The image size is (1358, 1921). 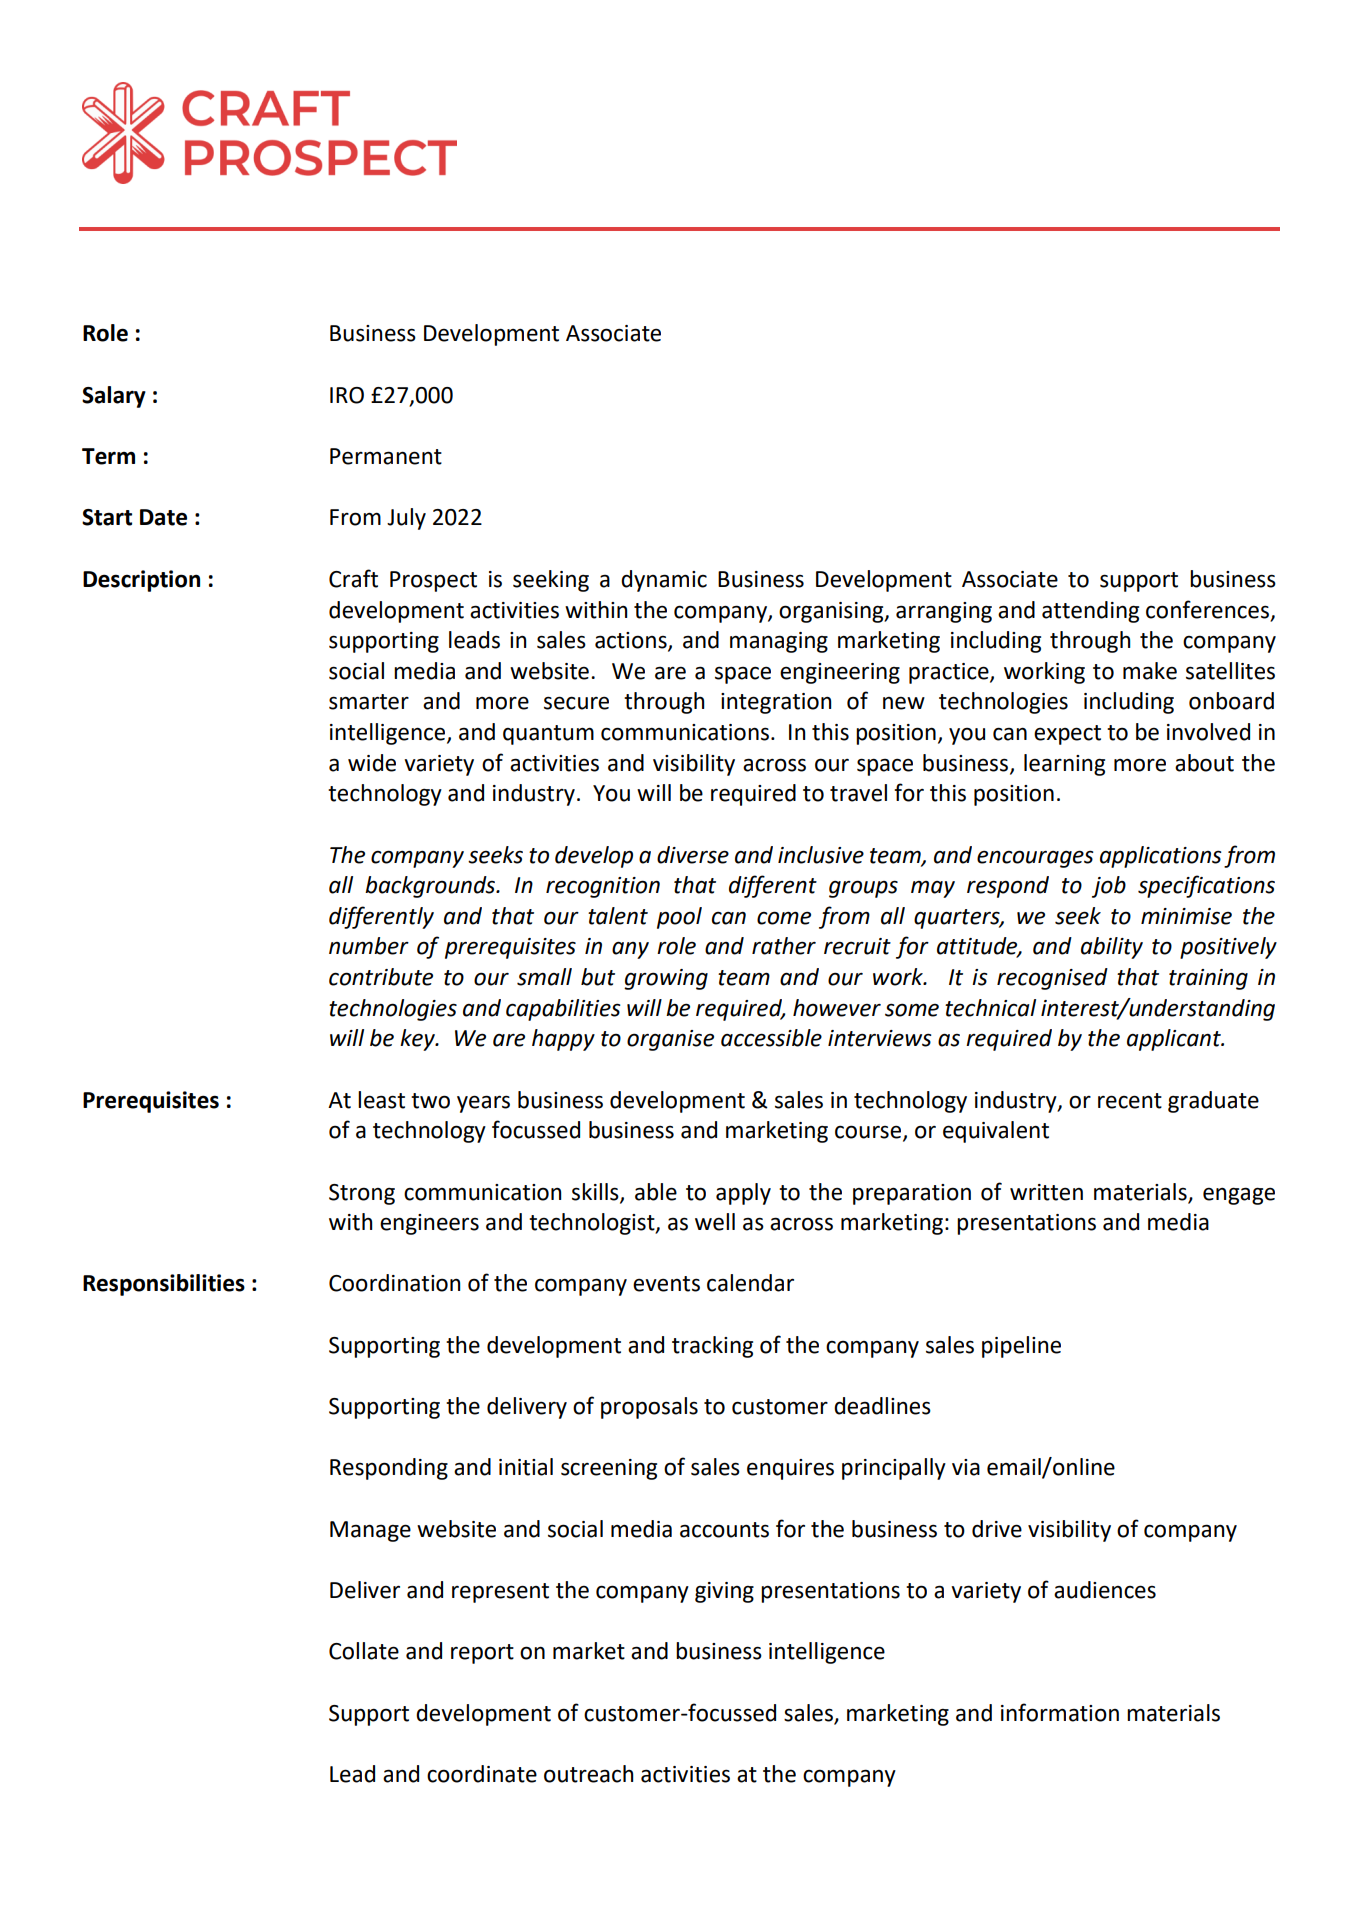 What do you see at coordinates (1090, 612) in the screenshot?
I see `attending` at bounding box center [1090, 612].
